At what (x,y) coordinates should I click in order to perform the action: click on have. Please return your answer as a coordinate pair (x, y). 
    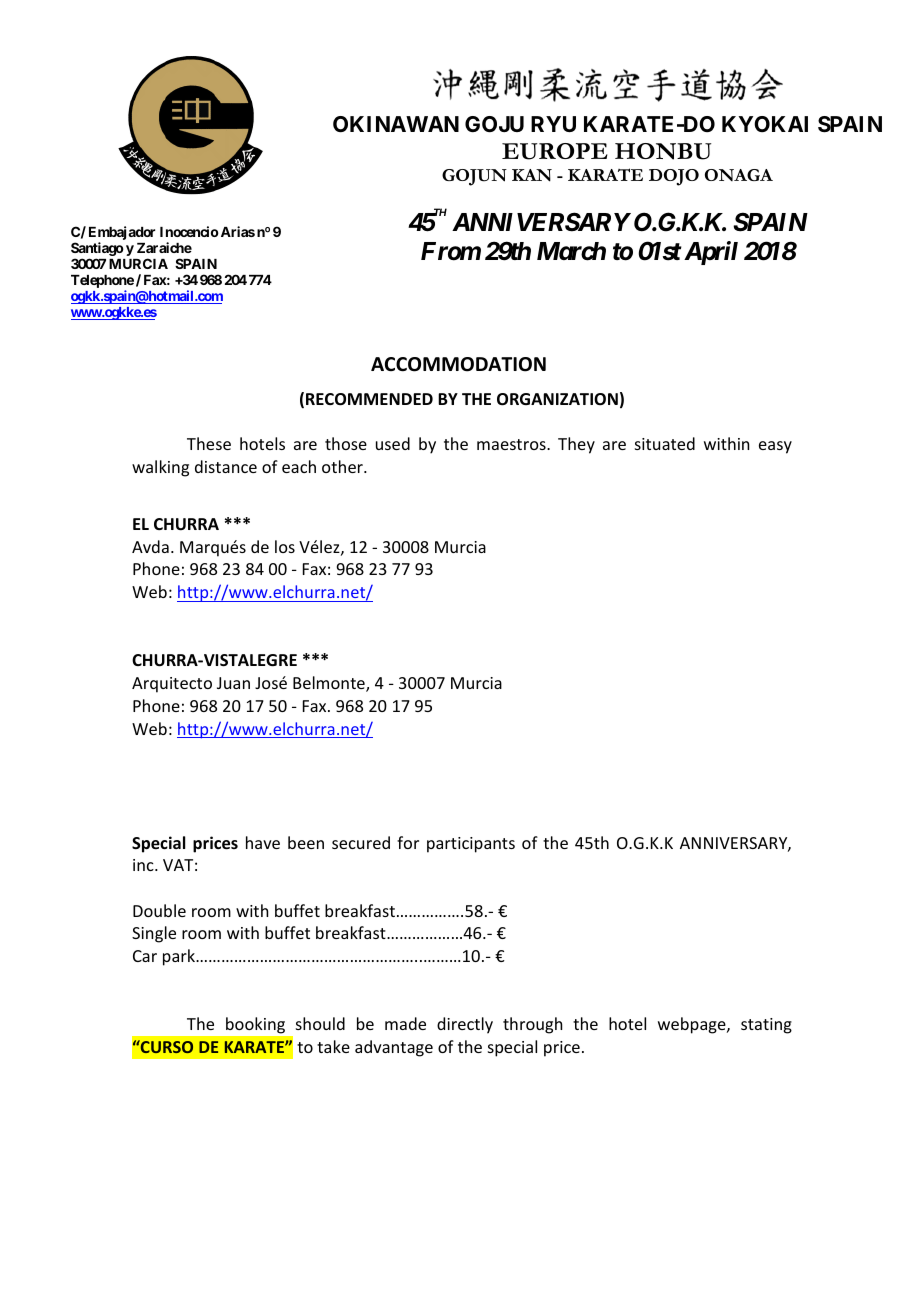
    Looking at the image, I should click on (263, 842).
